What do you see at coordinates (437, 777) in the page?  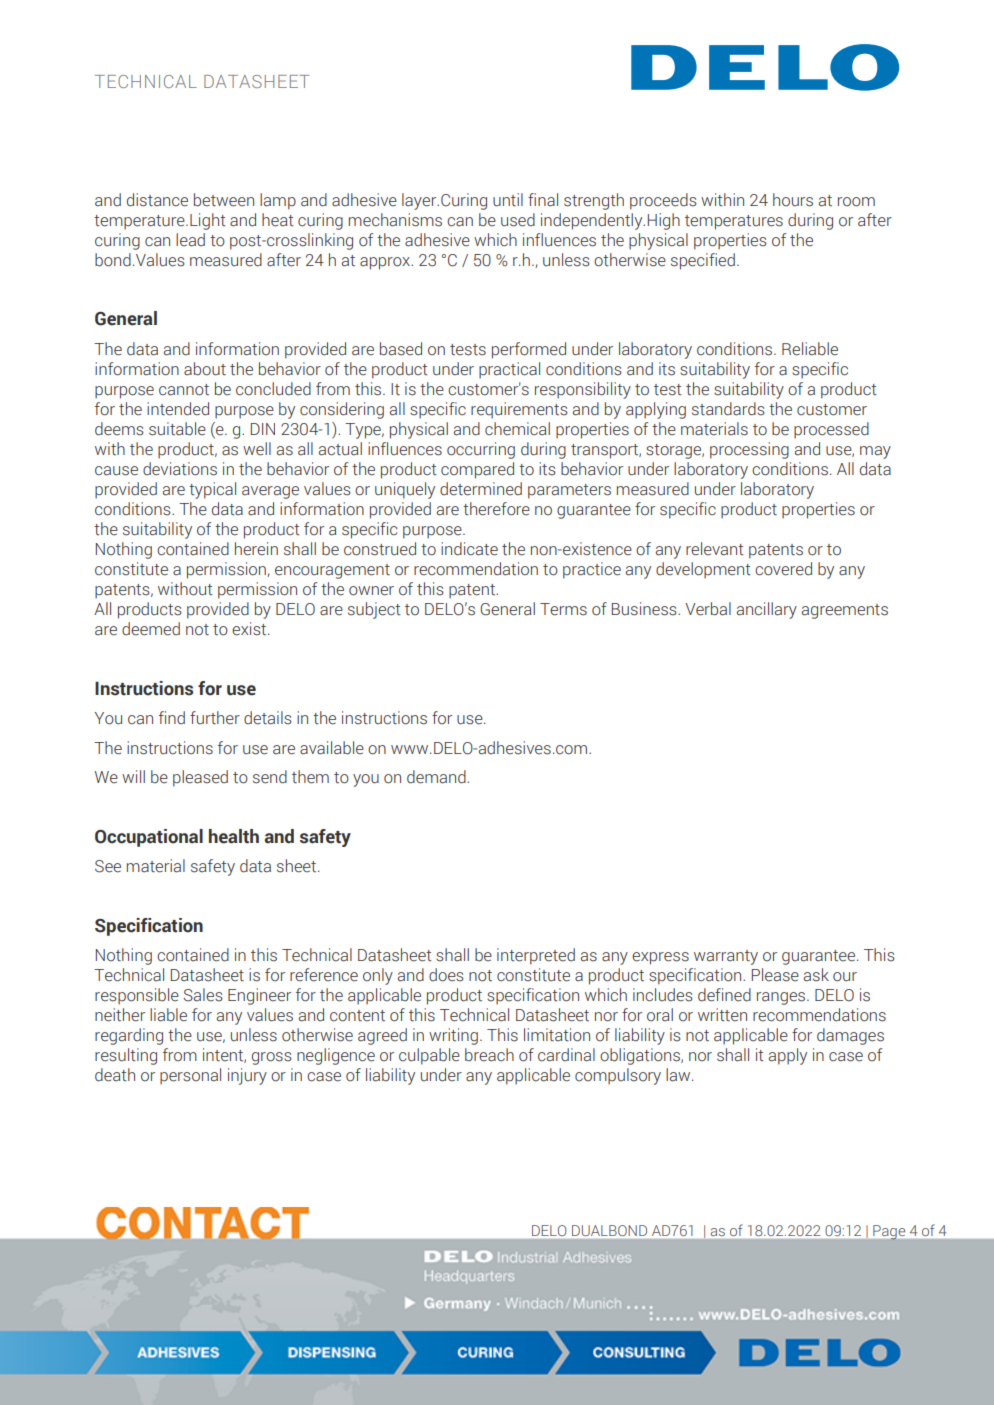 I see `demand` at bounding box center [437, 777].
